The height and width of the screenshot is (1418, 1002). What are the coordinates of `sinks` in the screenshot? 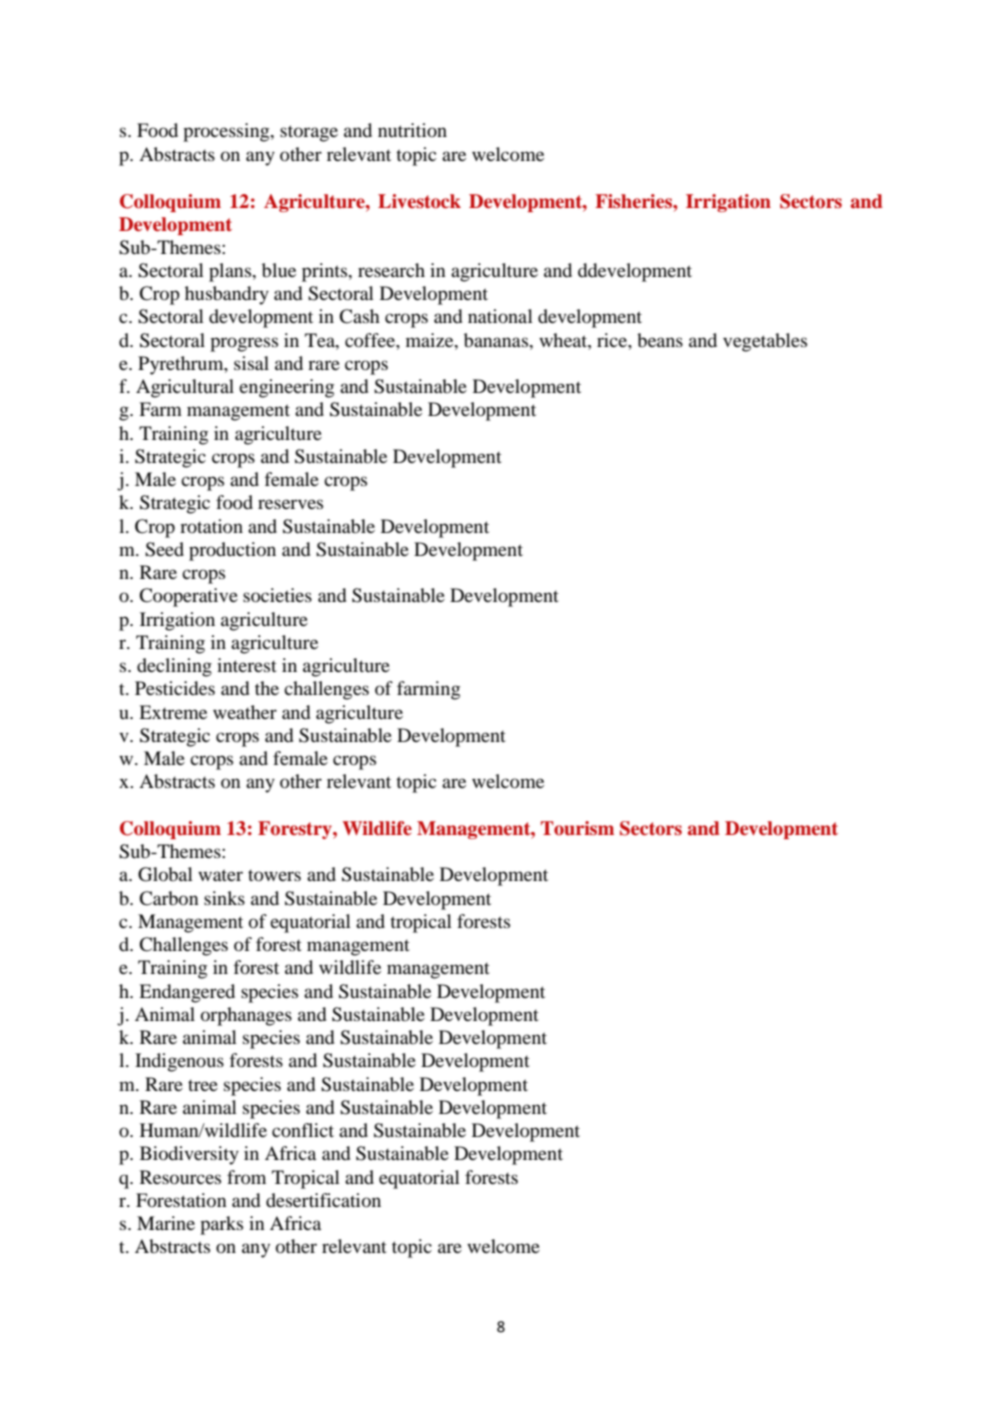 It's located at (224, 898).
